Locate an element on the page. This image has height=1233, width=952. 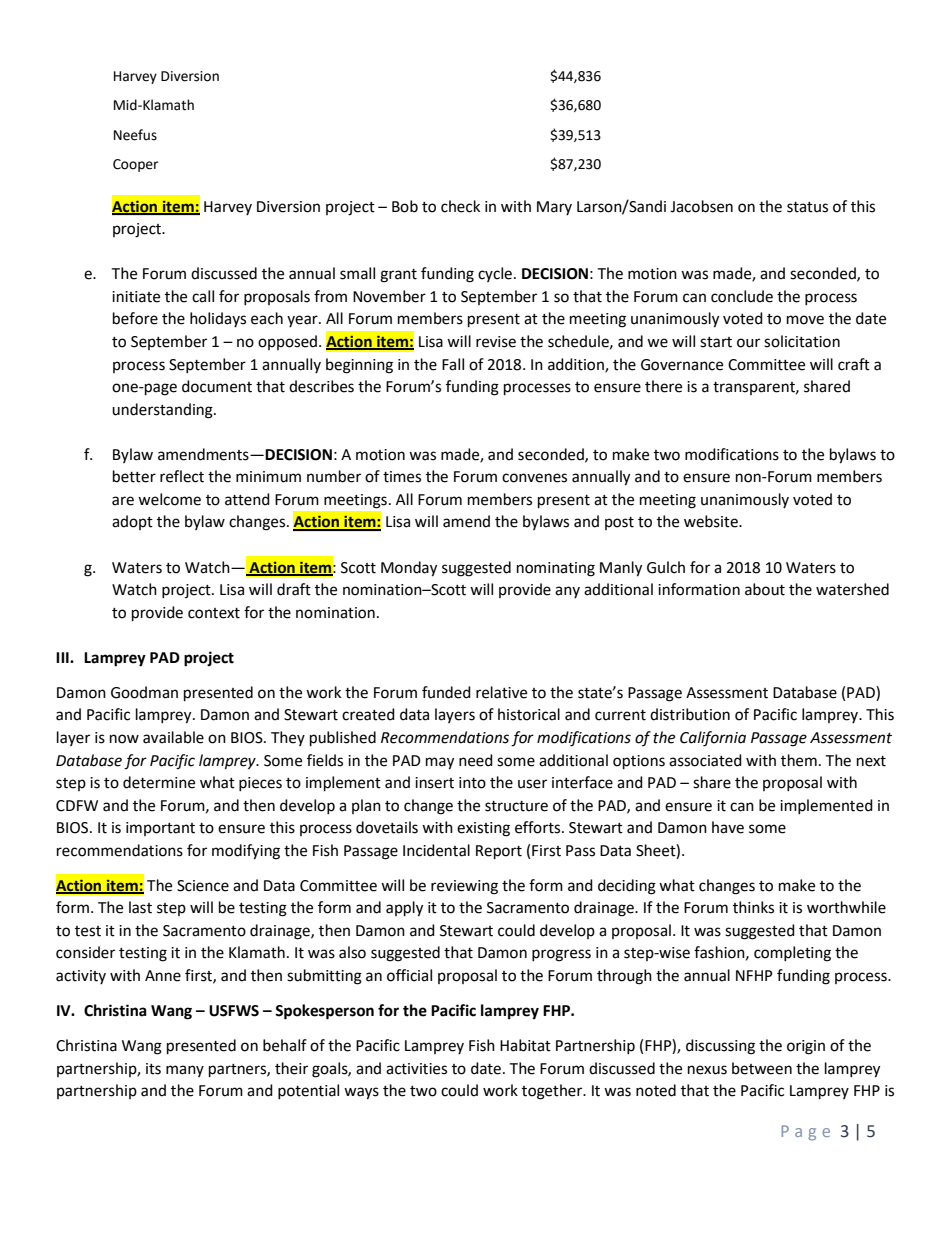
about is located at coordinates (765, 589).
